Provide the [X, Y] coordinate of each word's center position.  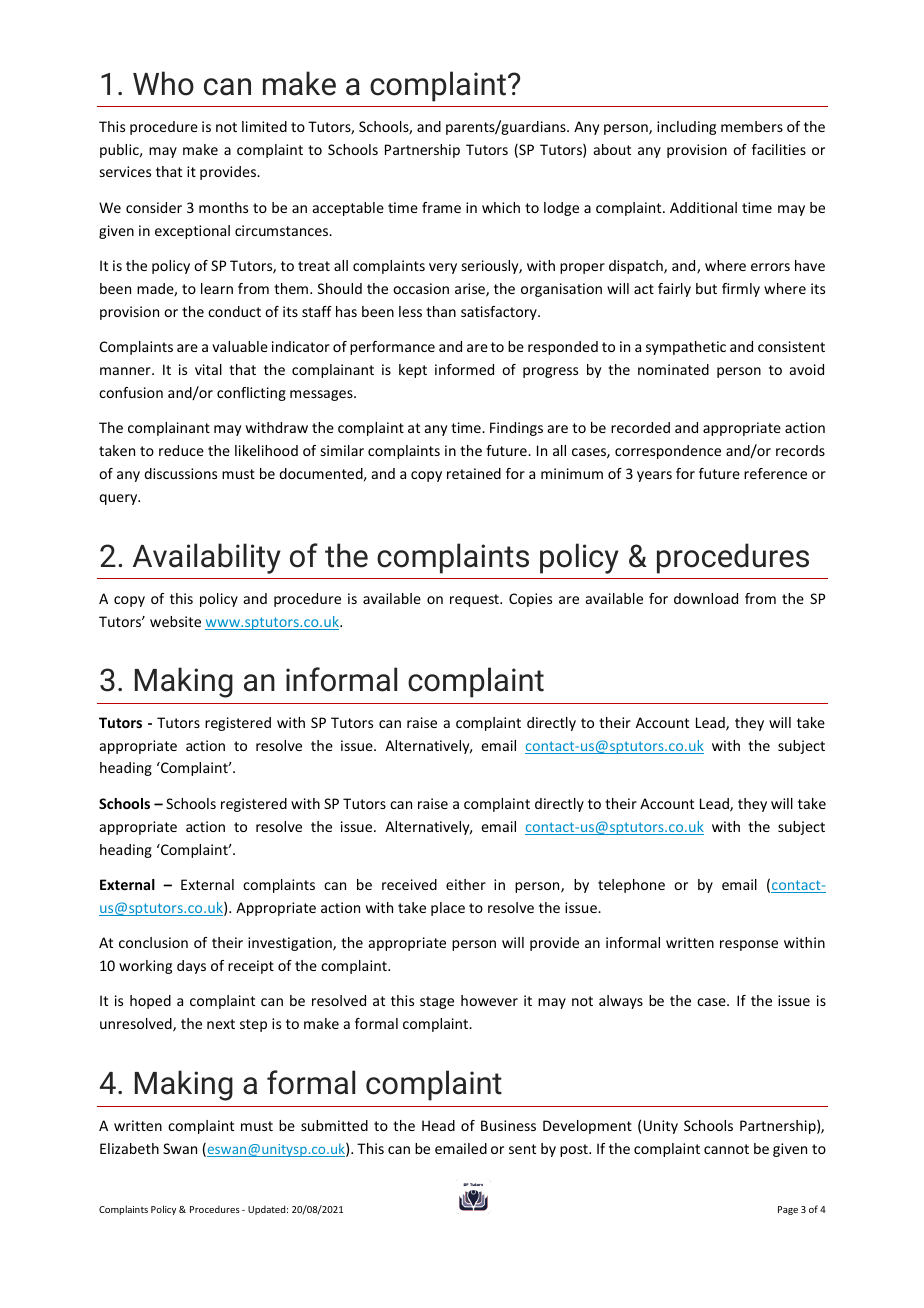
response [749, 945]
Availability [207, 558]
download [706, 598]
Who [163, 83]
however [489, 1000]
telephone [631, 886]
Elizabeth [129, 1148]
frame [441, 207]
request [475, 600]
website [175, 621]
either [466, 884]
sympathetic [686, 348]
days [191, 967]
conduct [234, 311]
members [752, 126]
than [441, 311]
